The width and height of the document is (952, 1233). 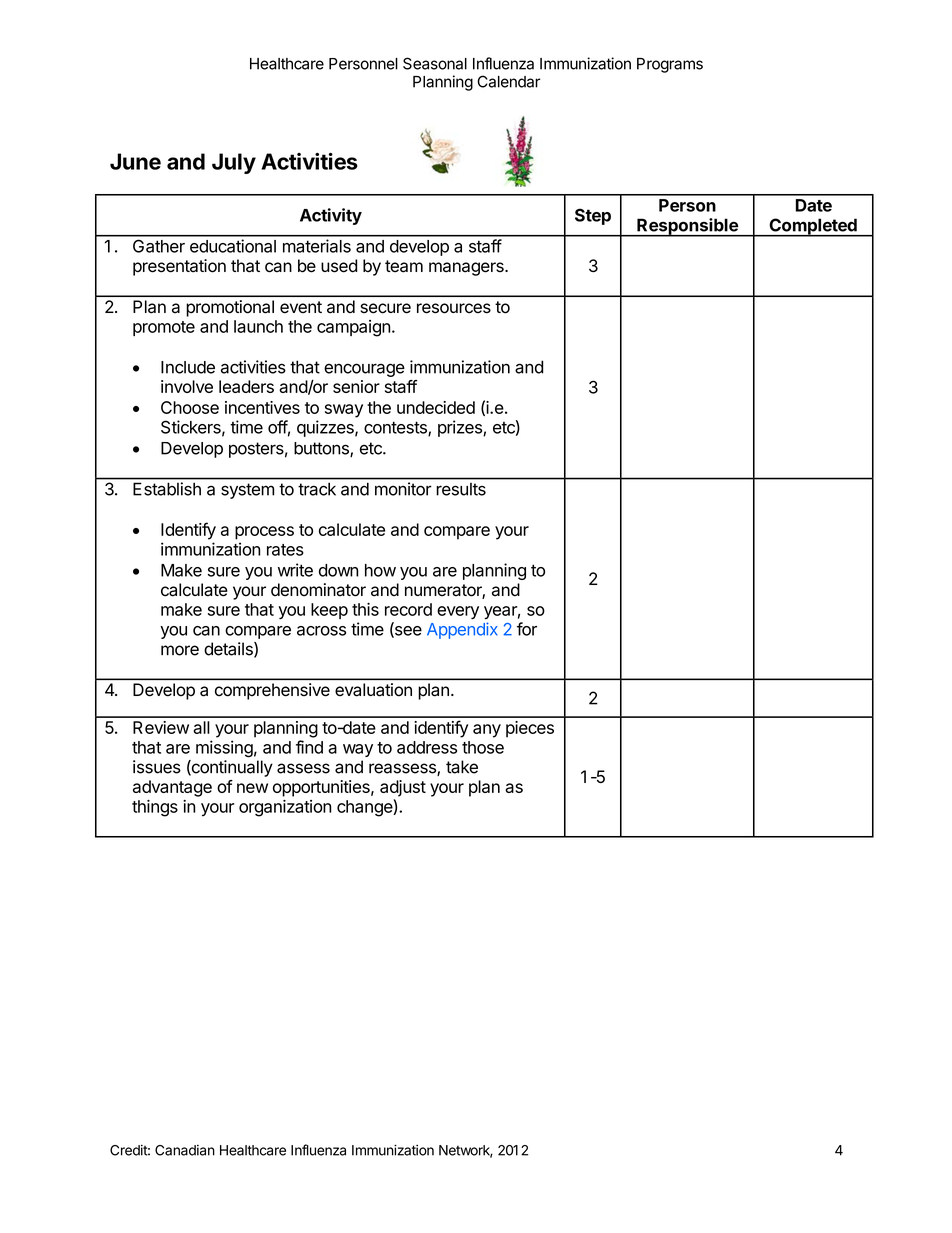 What do you see at coordinates (190, 407) in the document?
I see `Choose` at bounding box center [190, 407].
